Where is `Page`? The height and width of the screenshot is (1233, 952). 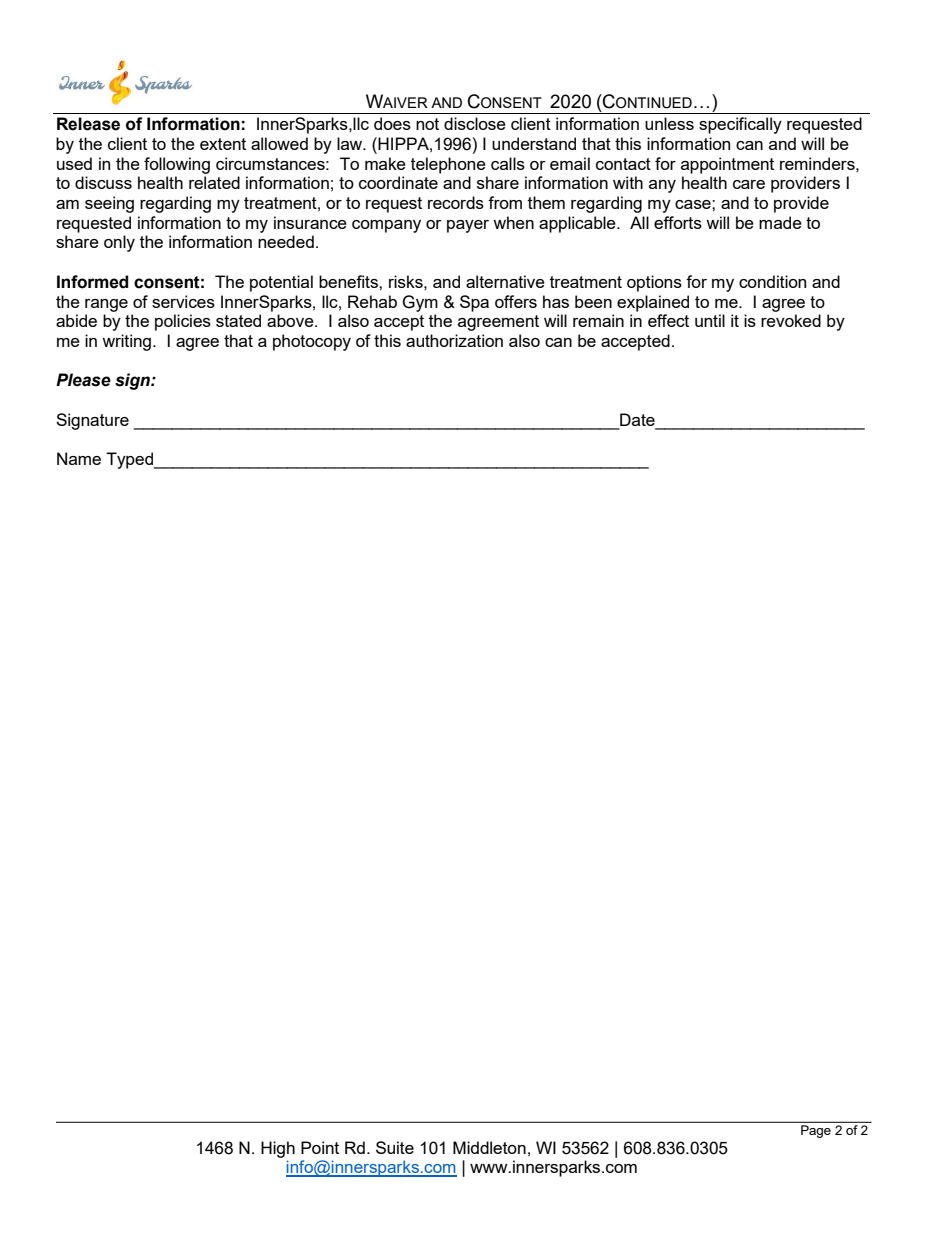 Page is located at coordinates (816, 1131).
